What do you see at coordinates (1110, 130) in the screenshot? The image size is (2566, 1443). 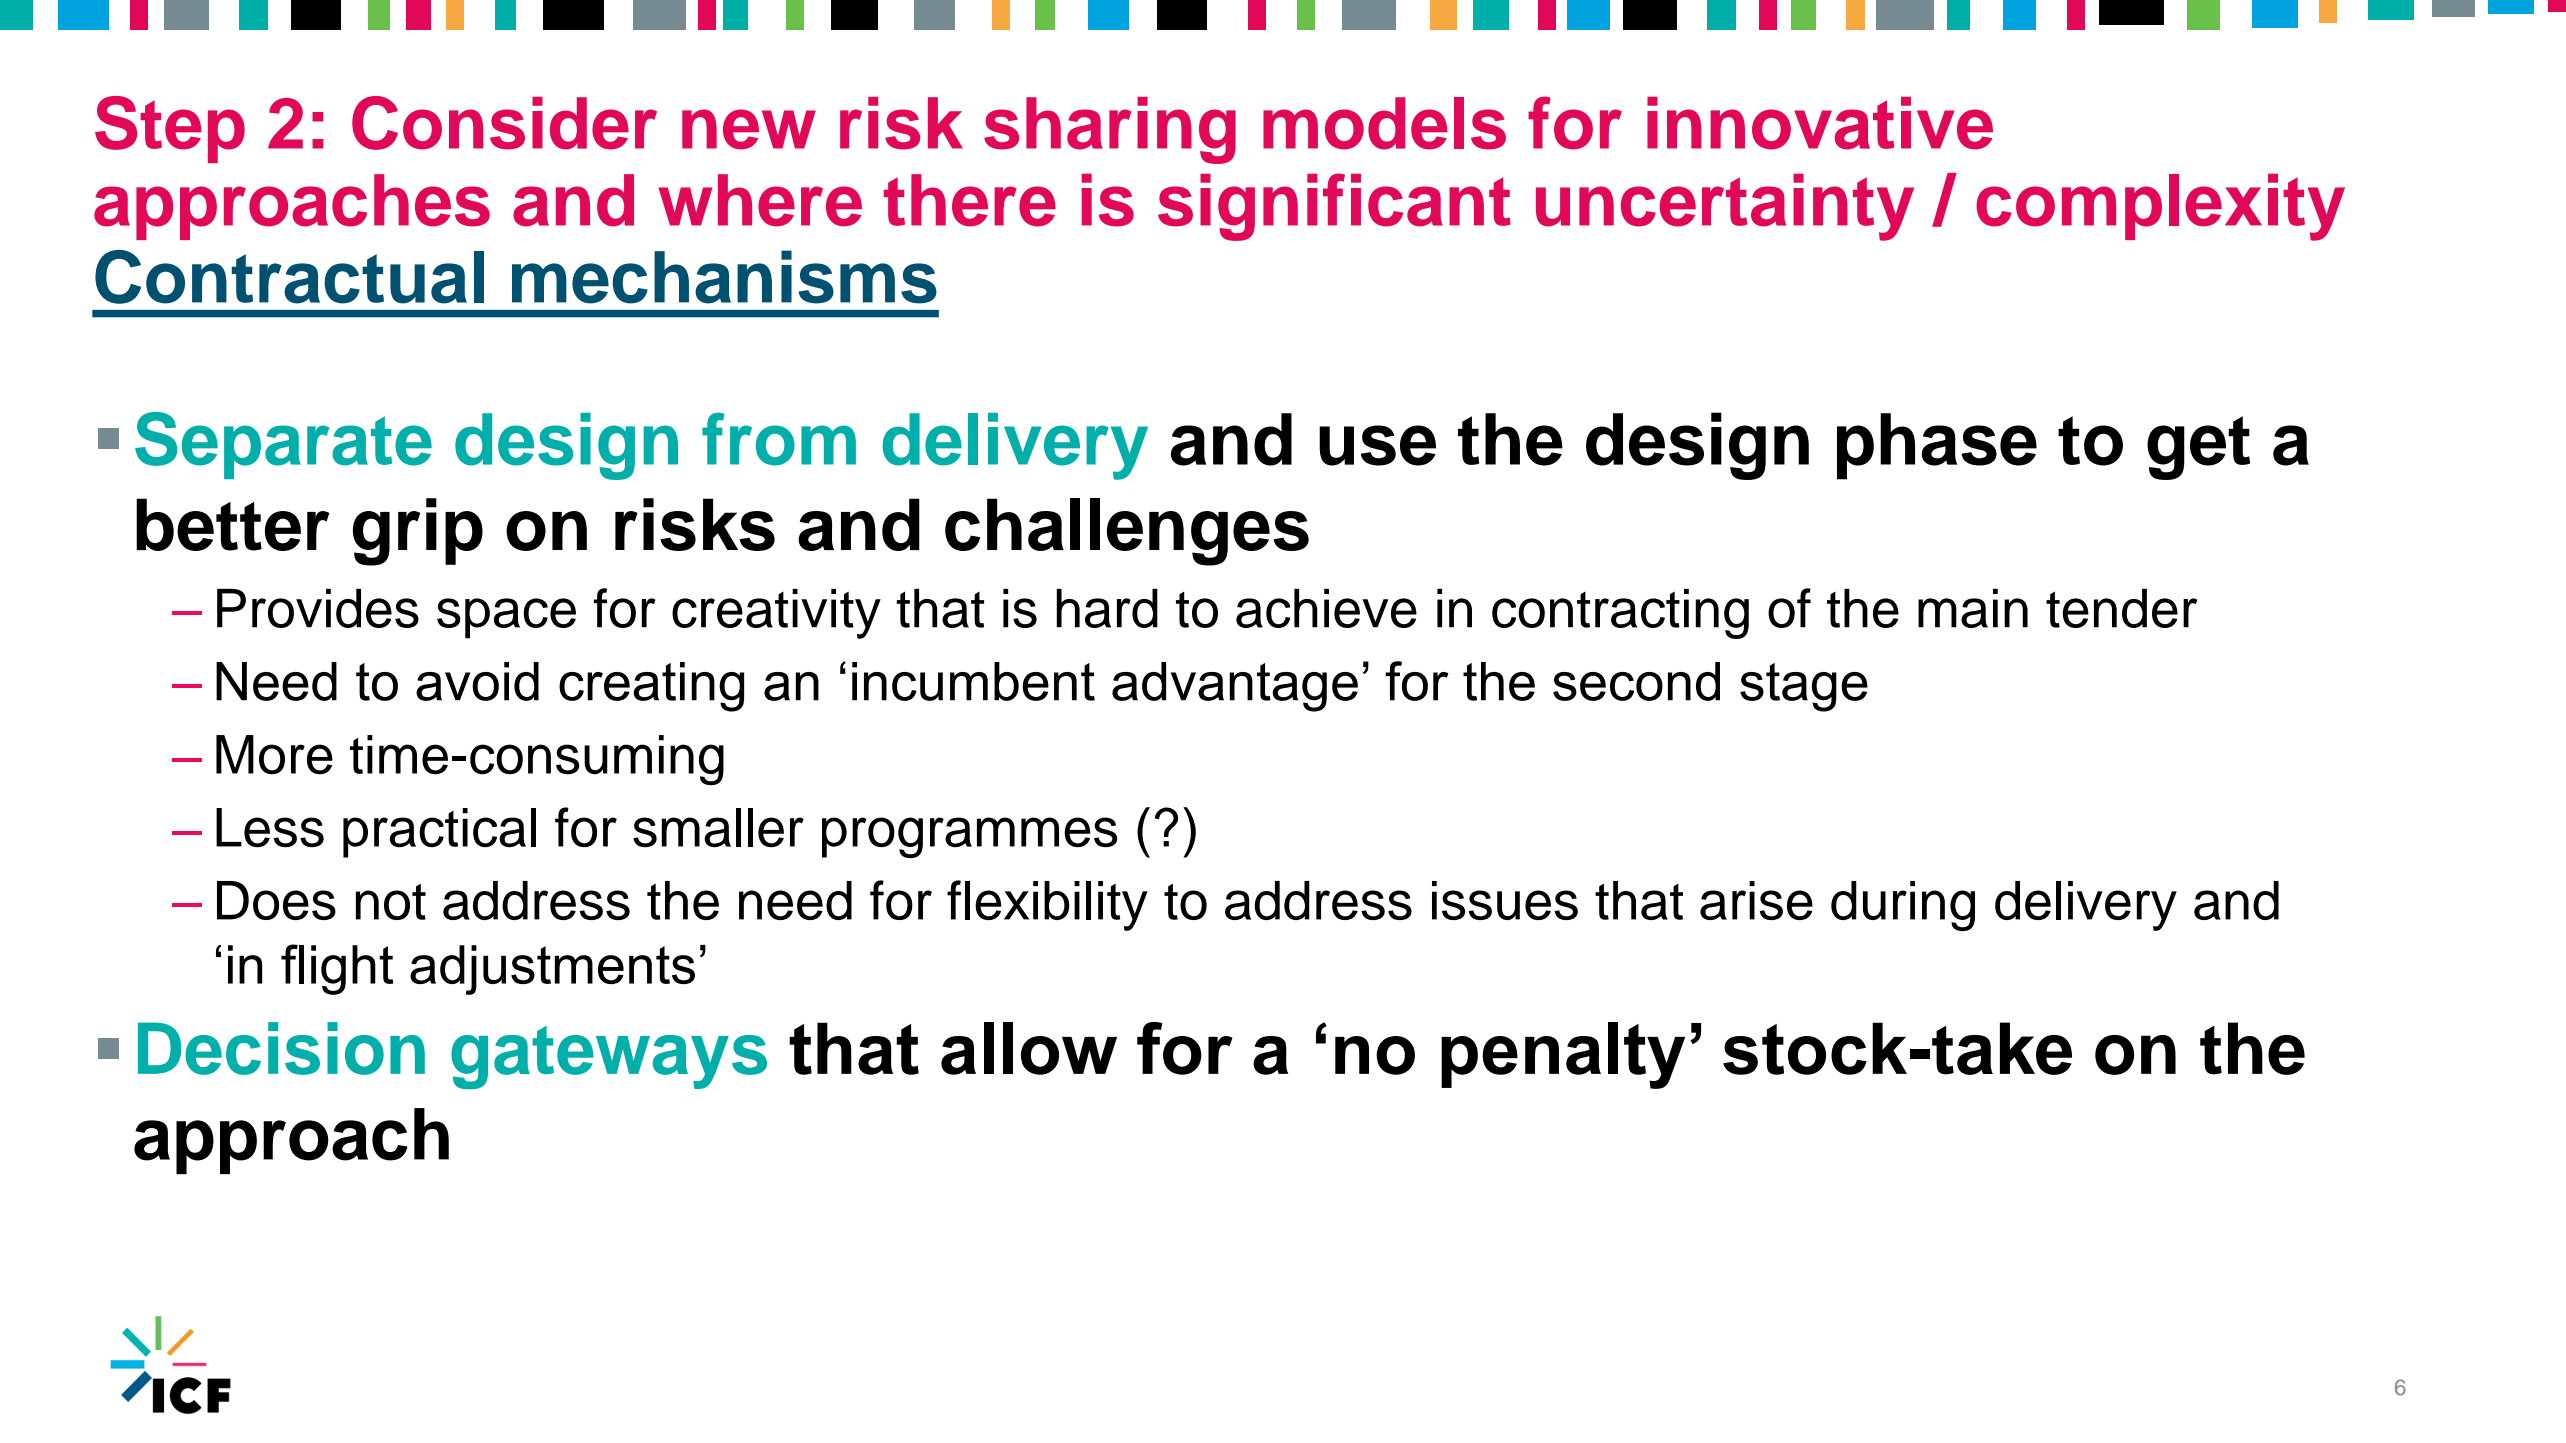 I see `sharing` at bounding box center [1110, 130].
